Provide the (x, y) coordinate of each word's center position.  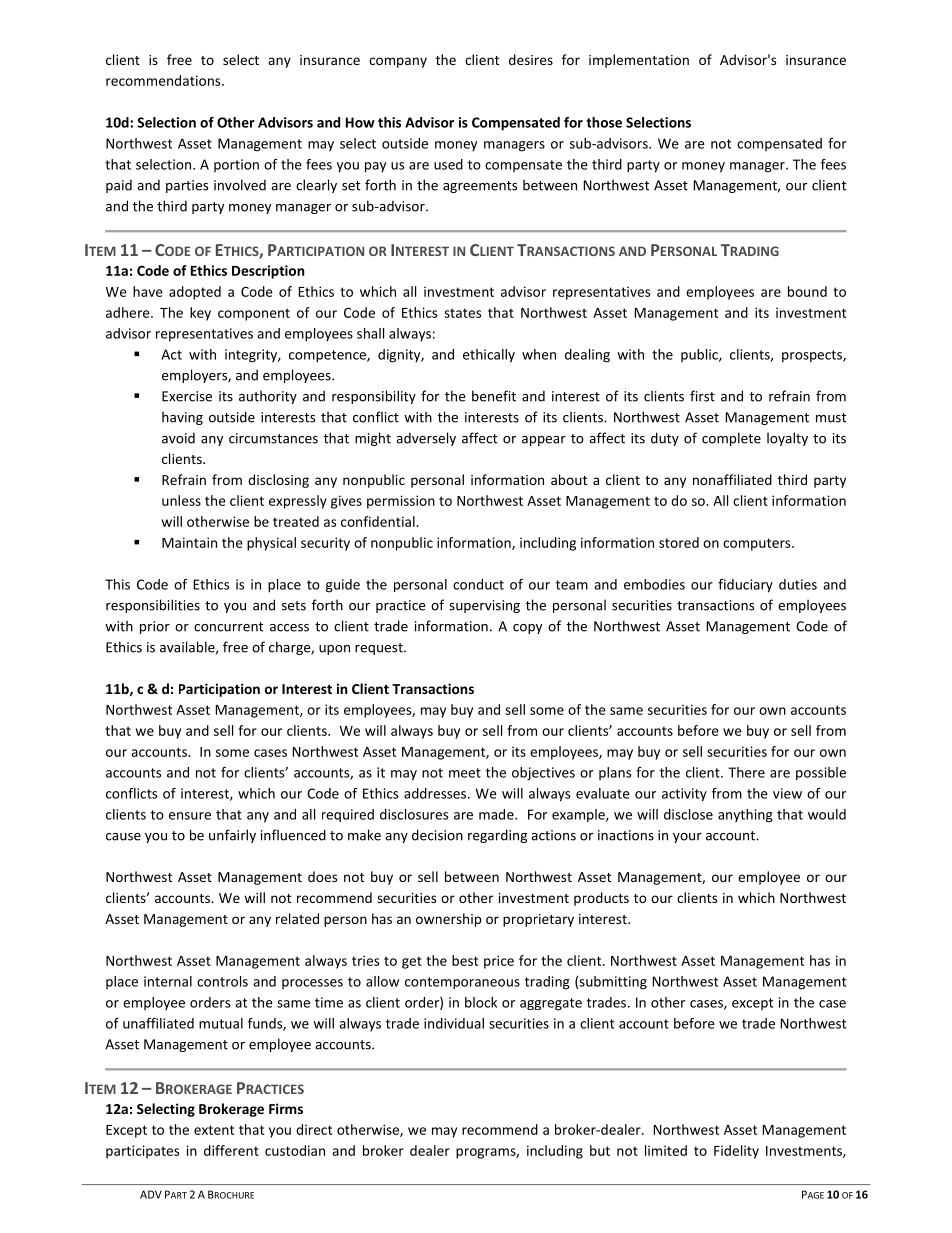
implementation (639, 61)
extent (214, 1130)
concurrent (228, 627)
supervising (484, 606)
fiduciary (745, 586)
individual (454, 1023)
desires (531, 59)
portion (236, 165)
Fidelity (736, 1152)
